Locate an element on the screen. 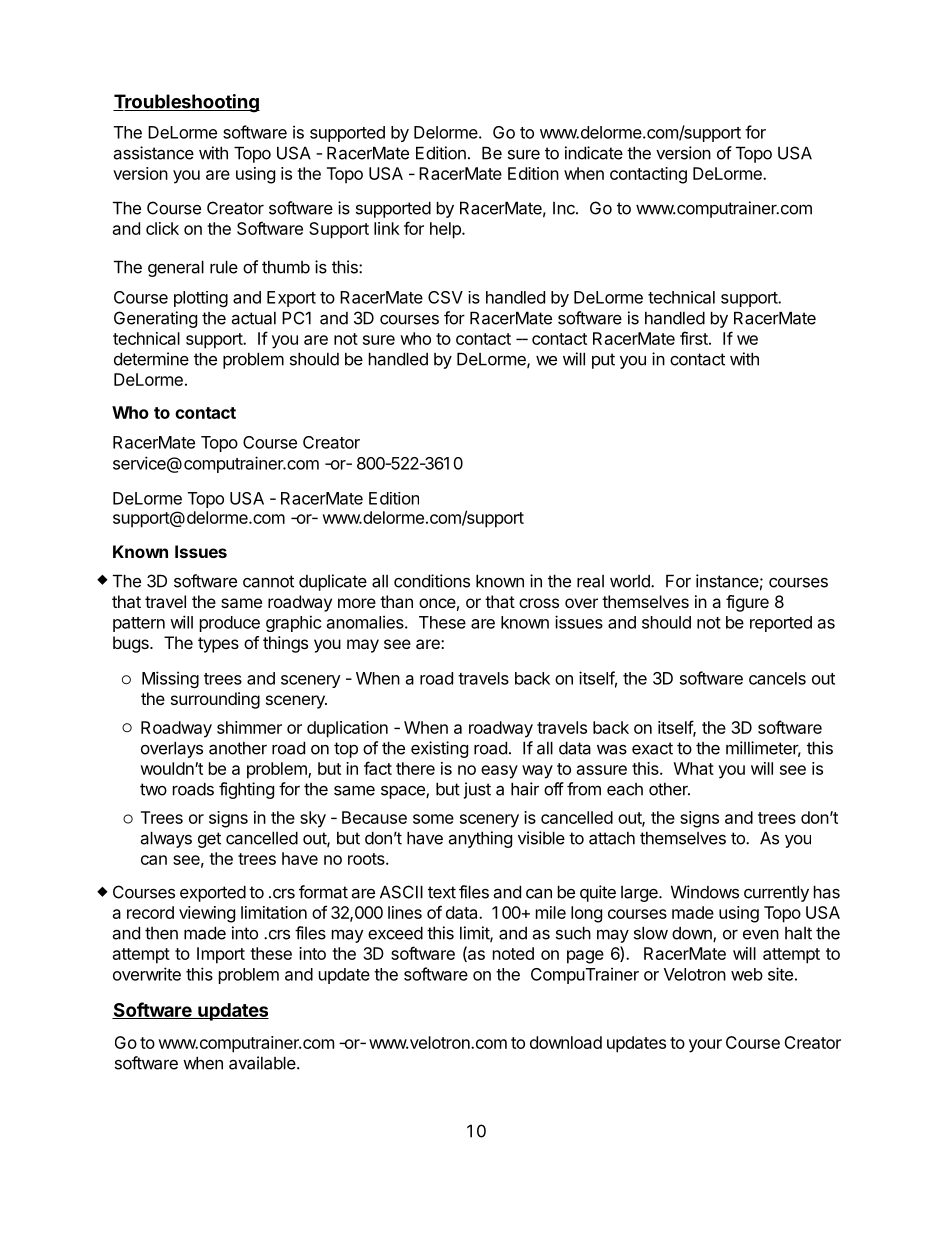 Image resolution: width=952 pixels, height=1233 pixels. Troubleshooting is located at coordinates (186, 103).
